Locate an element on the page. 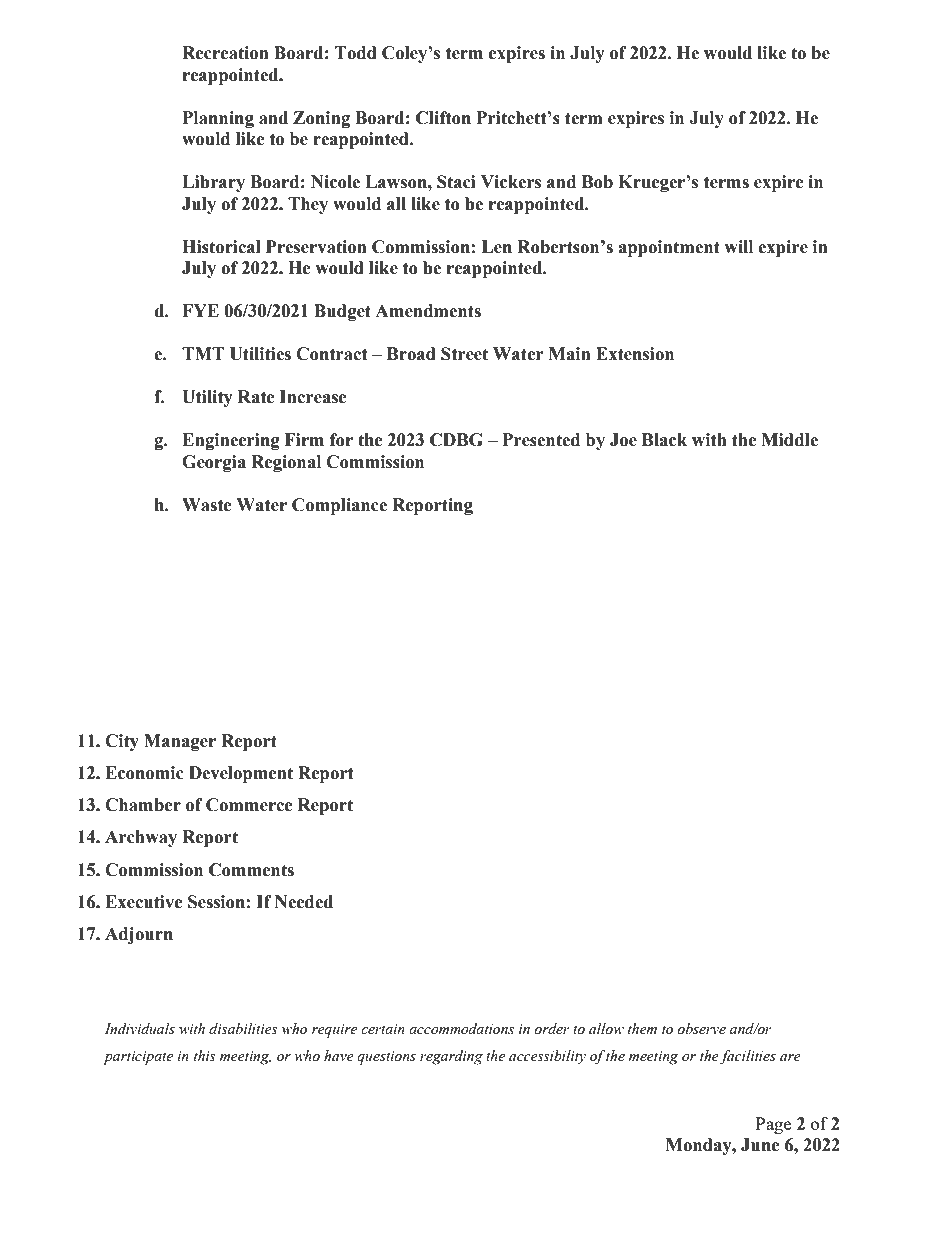 This document has height=1233, width=952. this is located at coordinates (205, 1055).
